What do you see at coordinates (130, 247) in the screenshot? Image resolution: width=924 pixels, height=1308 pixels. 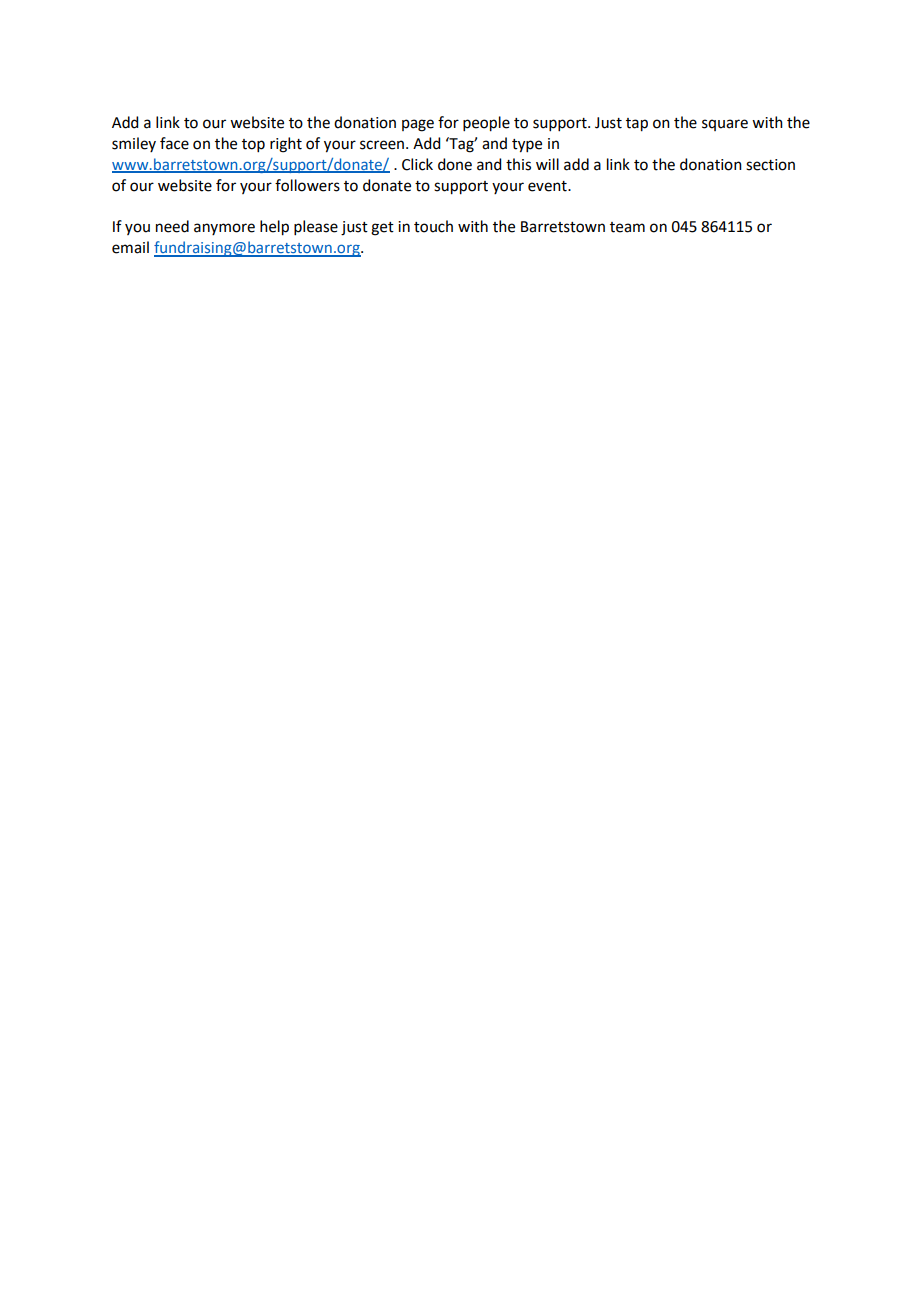 I see `email` at bounding box center [130, 247].
